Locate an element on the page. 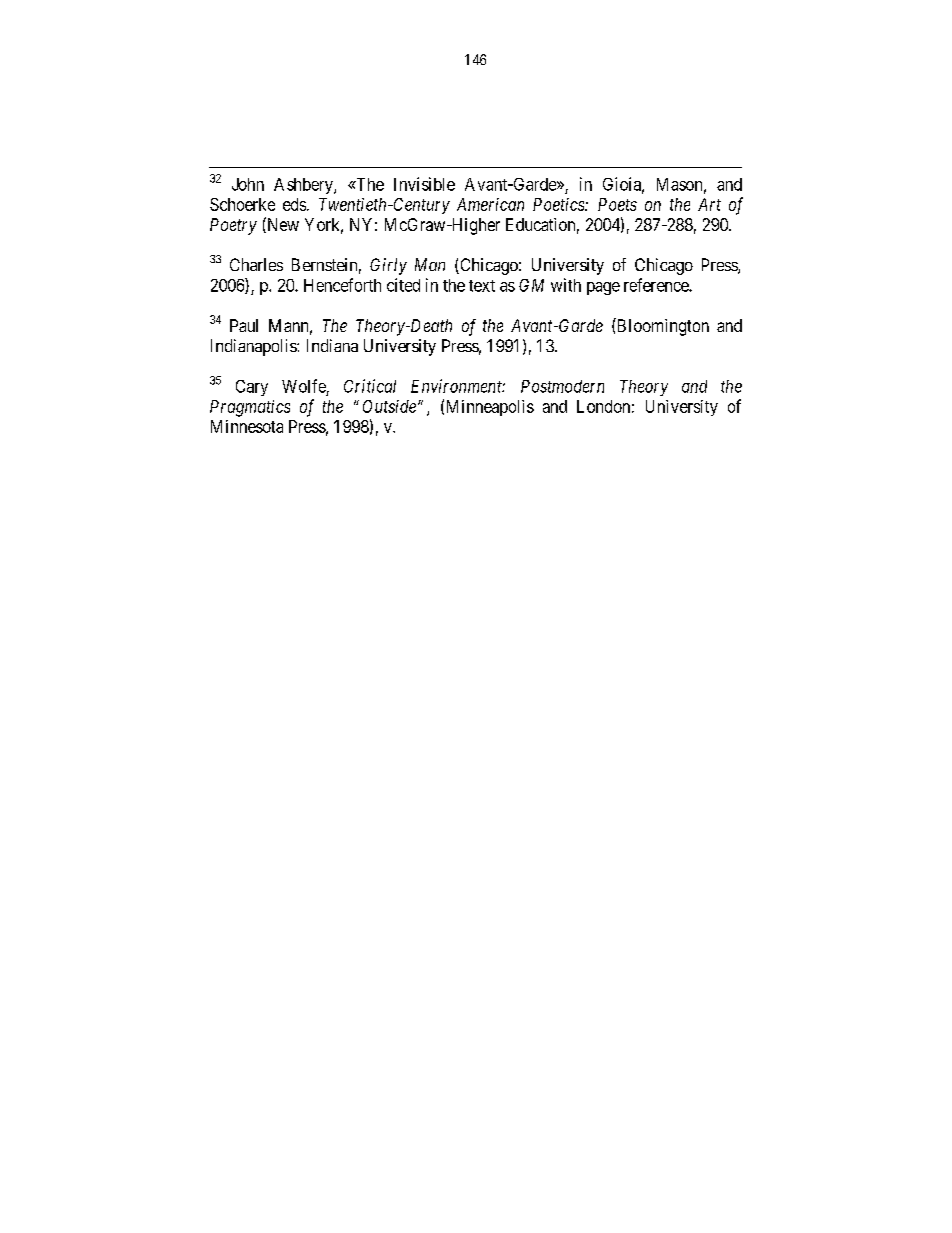 The height and width of the image is (1233, 952). John is located at coordinates (248, 184).
